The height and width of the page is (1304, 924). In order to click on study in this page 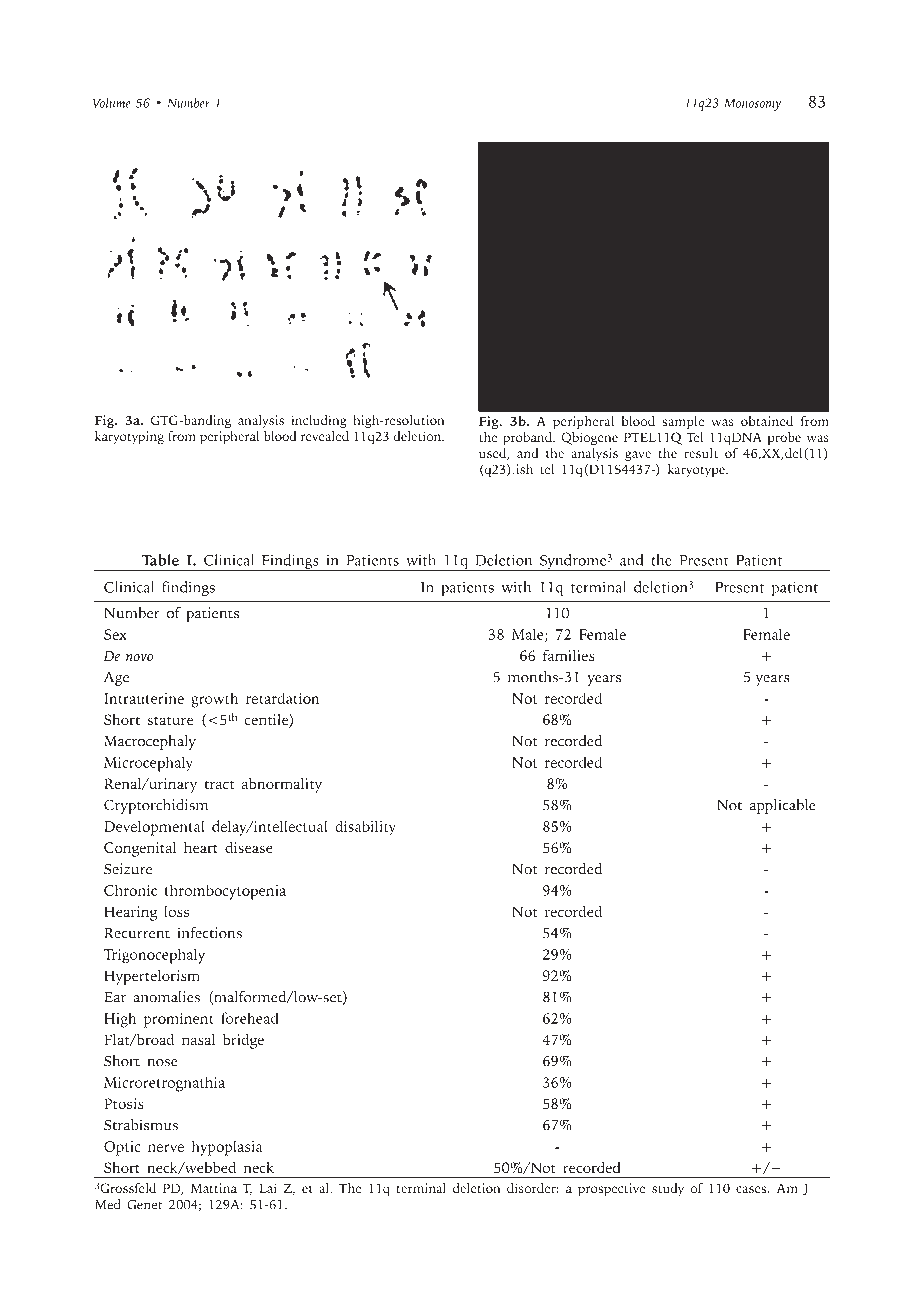, I will do `click(668, 1189)`.
